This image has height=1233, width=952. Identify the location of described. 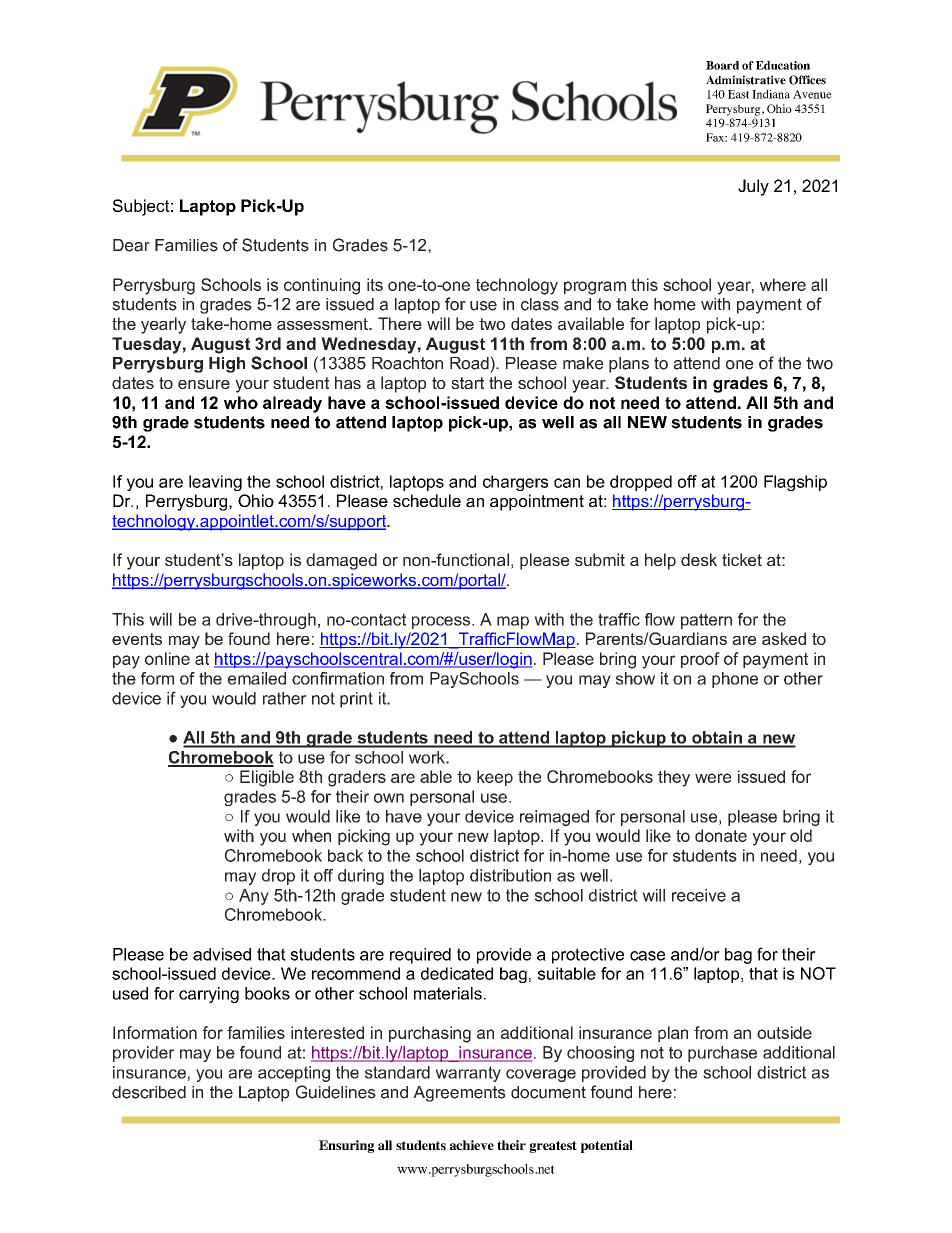
(149, 1092).
